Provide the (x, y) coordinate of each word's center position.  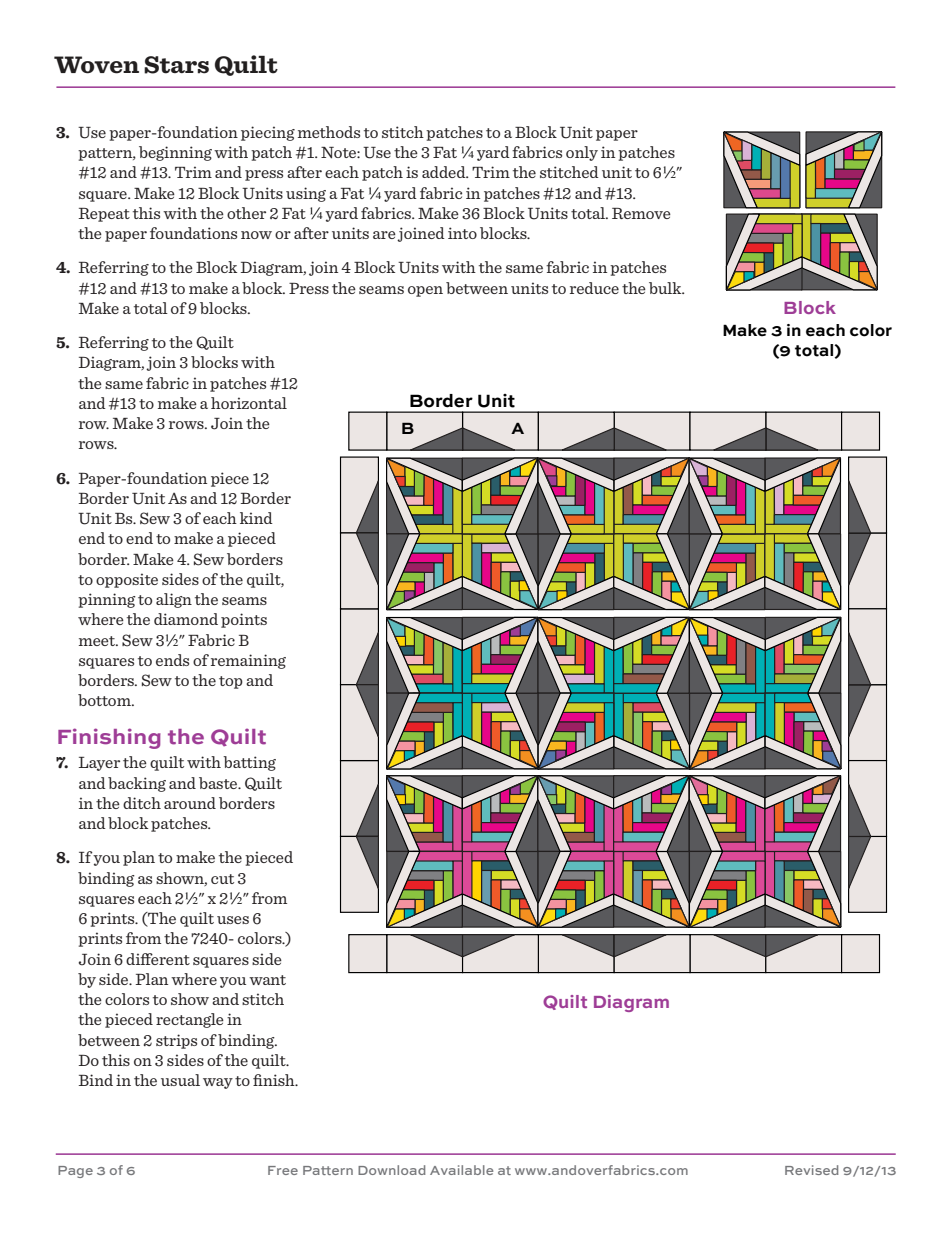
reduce (594, 288)
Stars (176, 65)
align (174, 600)
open (425, 291)
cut (222, 879)
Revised (812, 1170)
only (582, 153)
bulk (666, 288)
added (445, 172)
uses (233, 920)
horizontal (249, 403)
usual (180, 1080)
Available (461, 1170)
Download (392, 1170)
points (244, 620)
